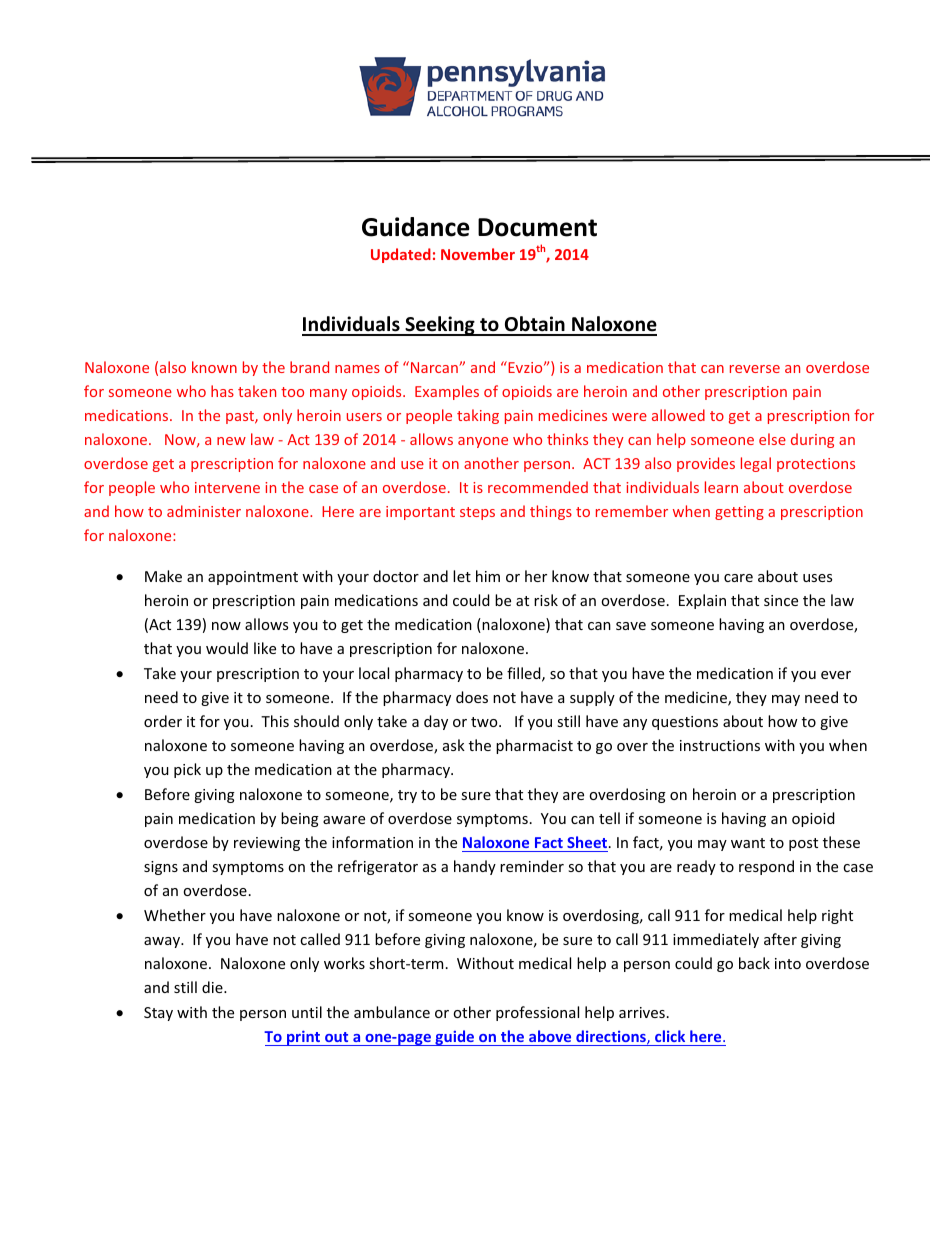 This document has width=952, height=1233. I want to click on back, so click(754, 963).
